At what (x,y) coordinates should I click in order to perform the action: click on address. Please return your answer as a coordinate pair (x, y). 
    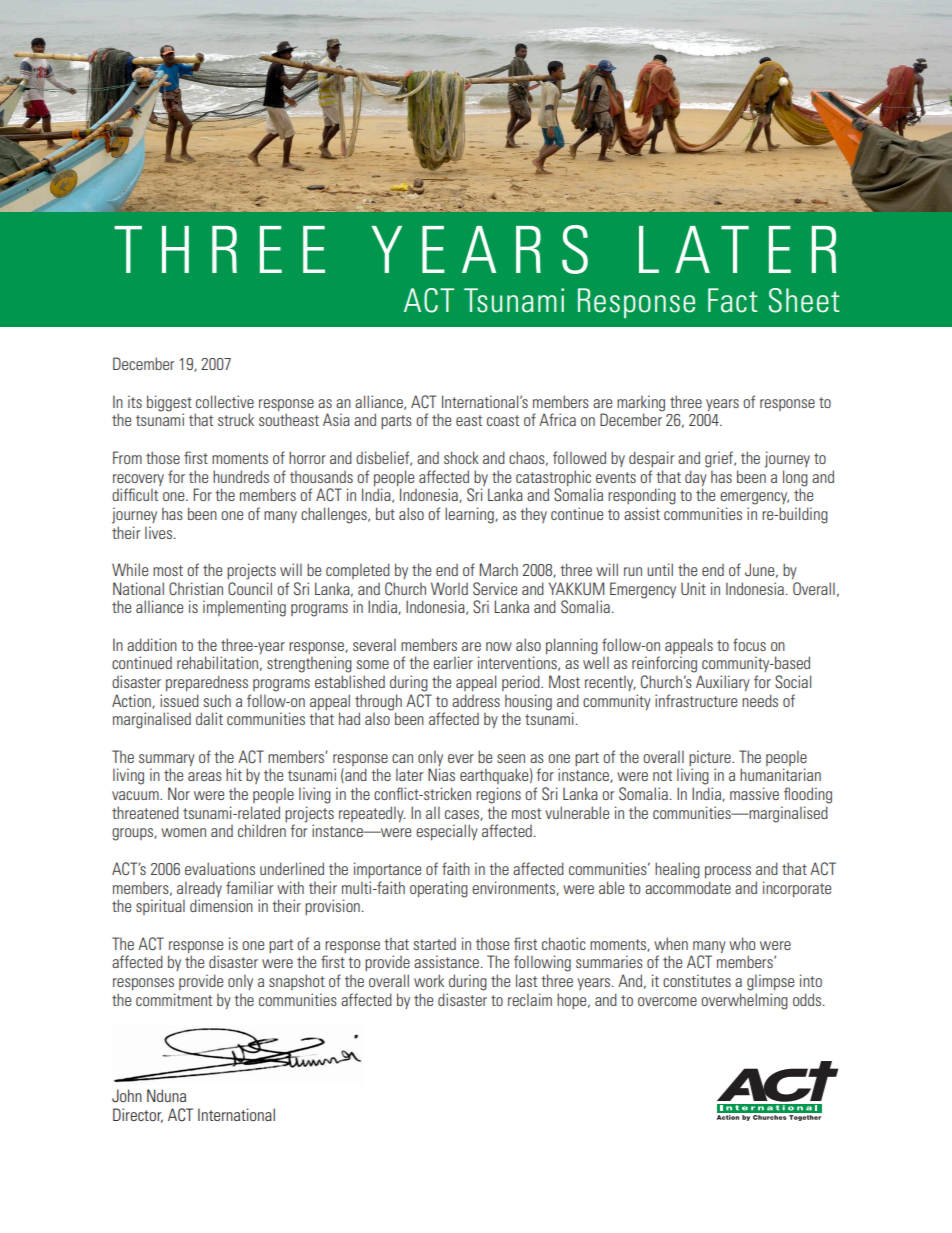
    Looking at the image, I should click on (476, 700).
